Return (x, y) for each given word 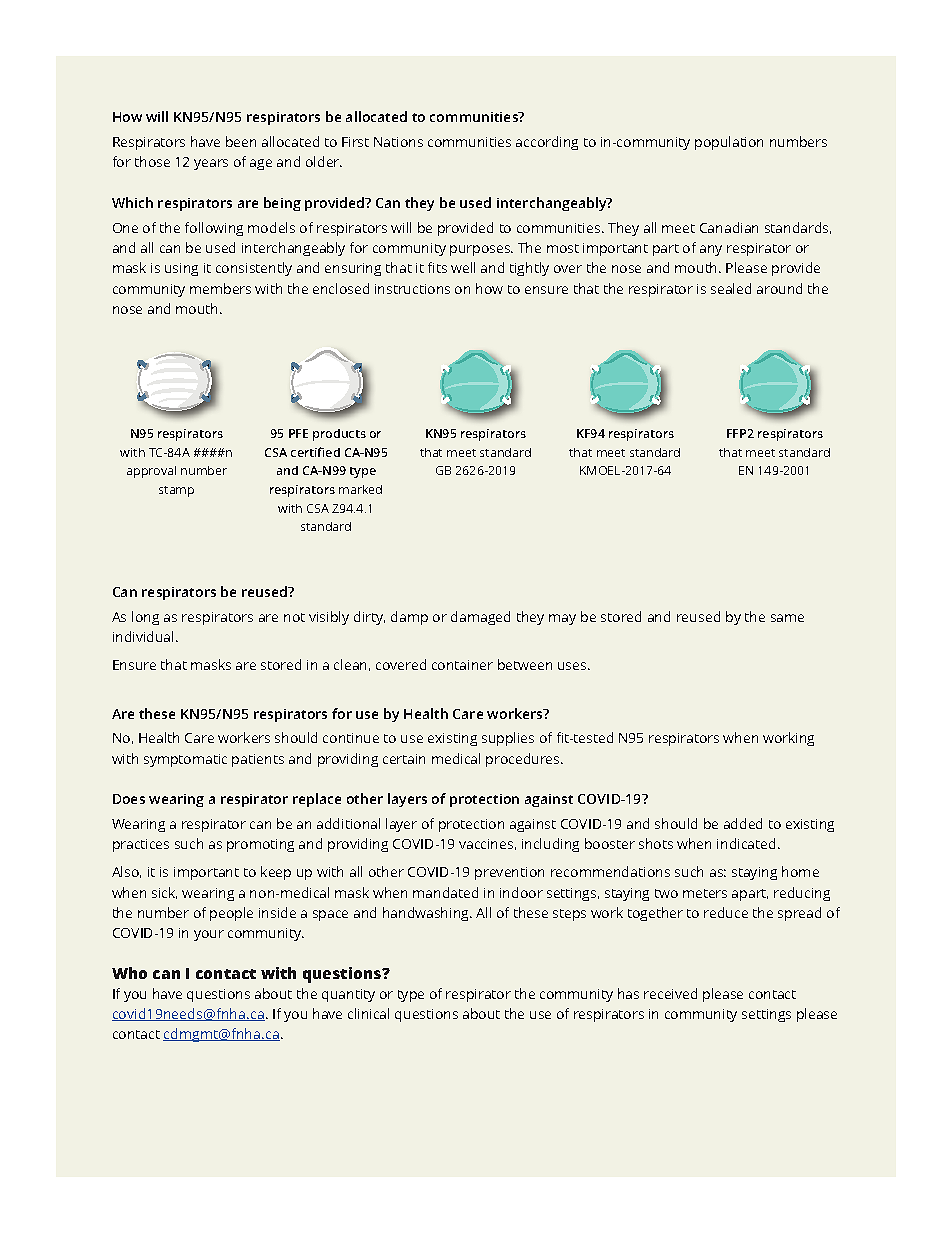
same (787, 618)
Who (129, 973)
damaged (480, 618)
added (743, 823)
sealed (731, 288)
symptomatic (185, 760)
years (211, 164)
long (145, 618)
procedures (524, 760)
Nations (398, 142)
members (220, 288)
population (729, 143)
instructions (412, 289)
